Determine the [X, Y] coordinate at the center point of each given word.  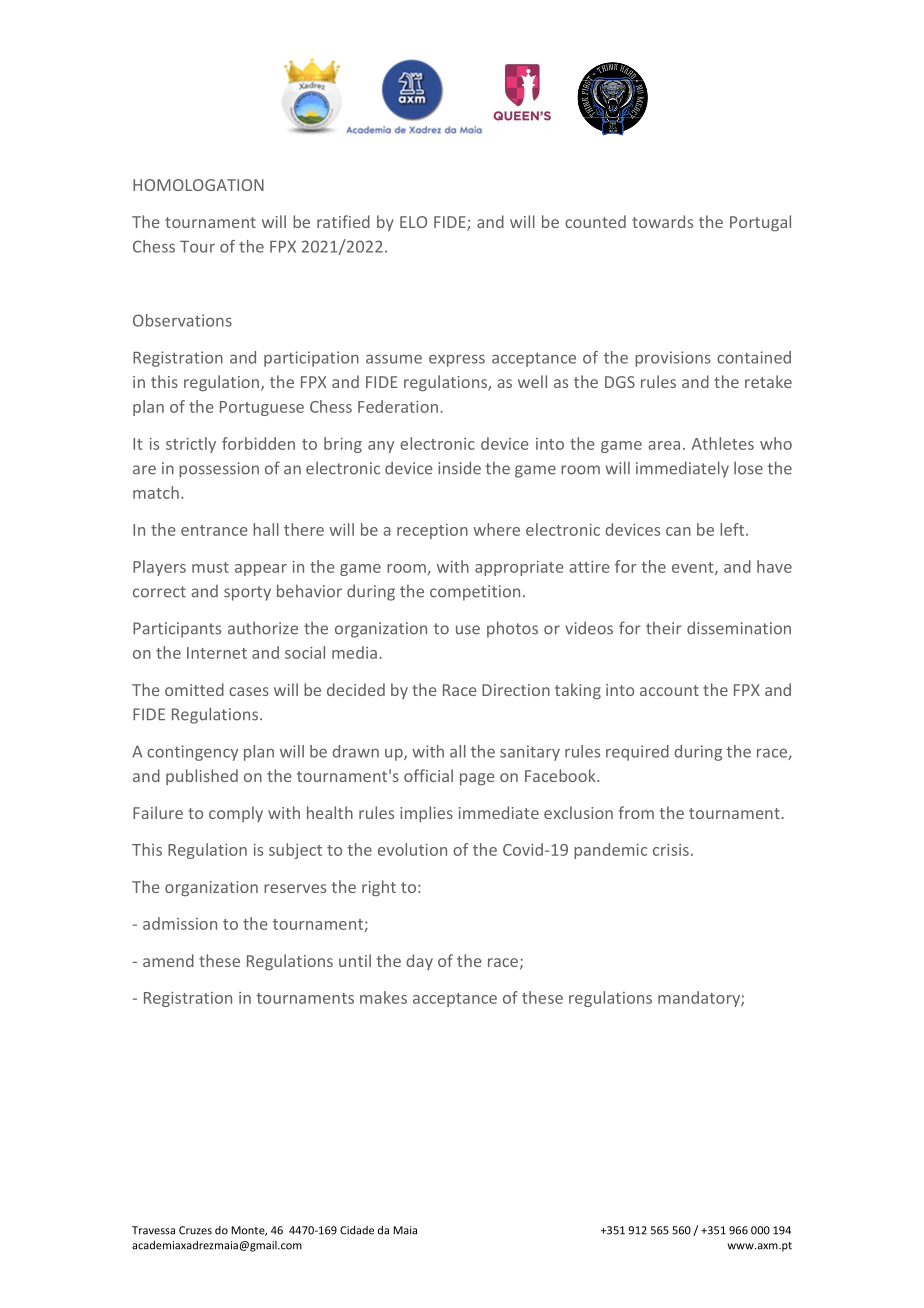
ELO [413, 222]
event [694, 568]
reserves [295, 888]
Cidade [357, 1230]
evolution [412, 849]
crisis [671, 850]
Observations [182, 320]
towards [662, 221]
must [210, 567]
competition [475, 593]
